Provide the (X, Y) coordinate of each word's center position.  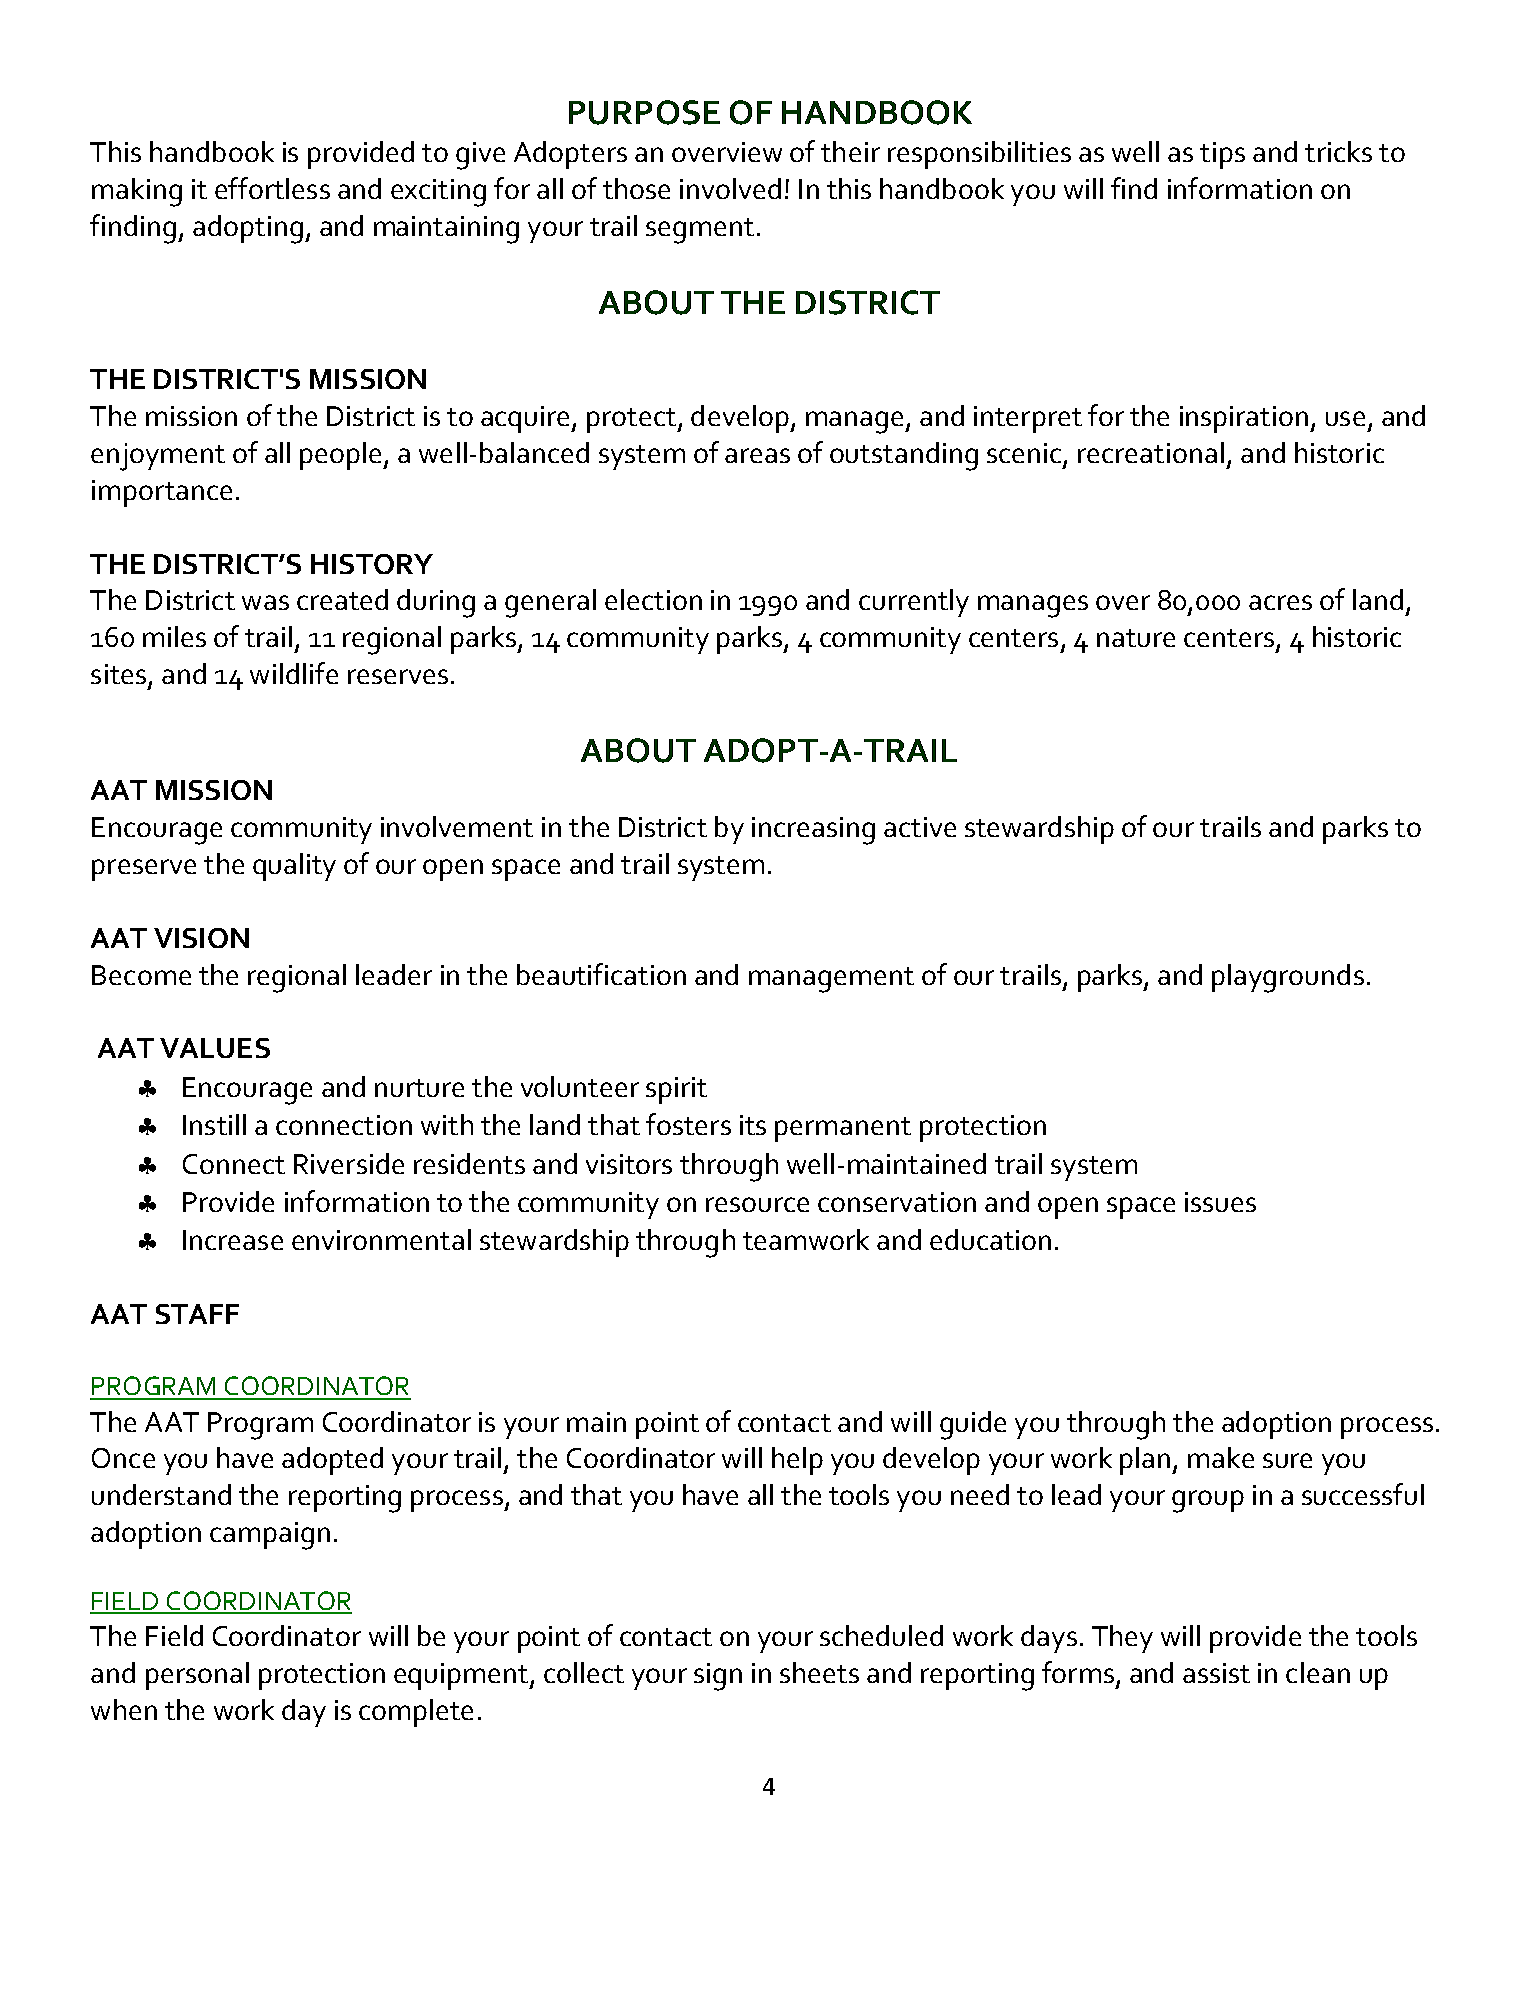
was (265, 602)
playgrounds (1288, 978)
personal (197, 1676)
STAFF (197, 1314)
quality (294, 867)
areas (757, 455)
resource (757, 1204)
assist (1216, 1673)
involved (730, 188)
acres (1280, 602)
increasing (813, 831)
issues (1220, 1202)
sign (718, 1677)
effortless (272, 188)
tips (1222, 155)
